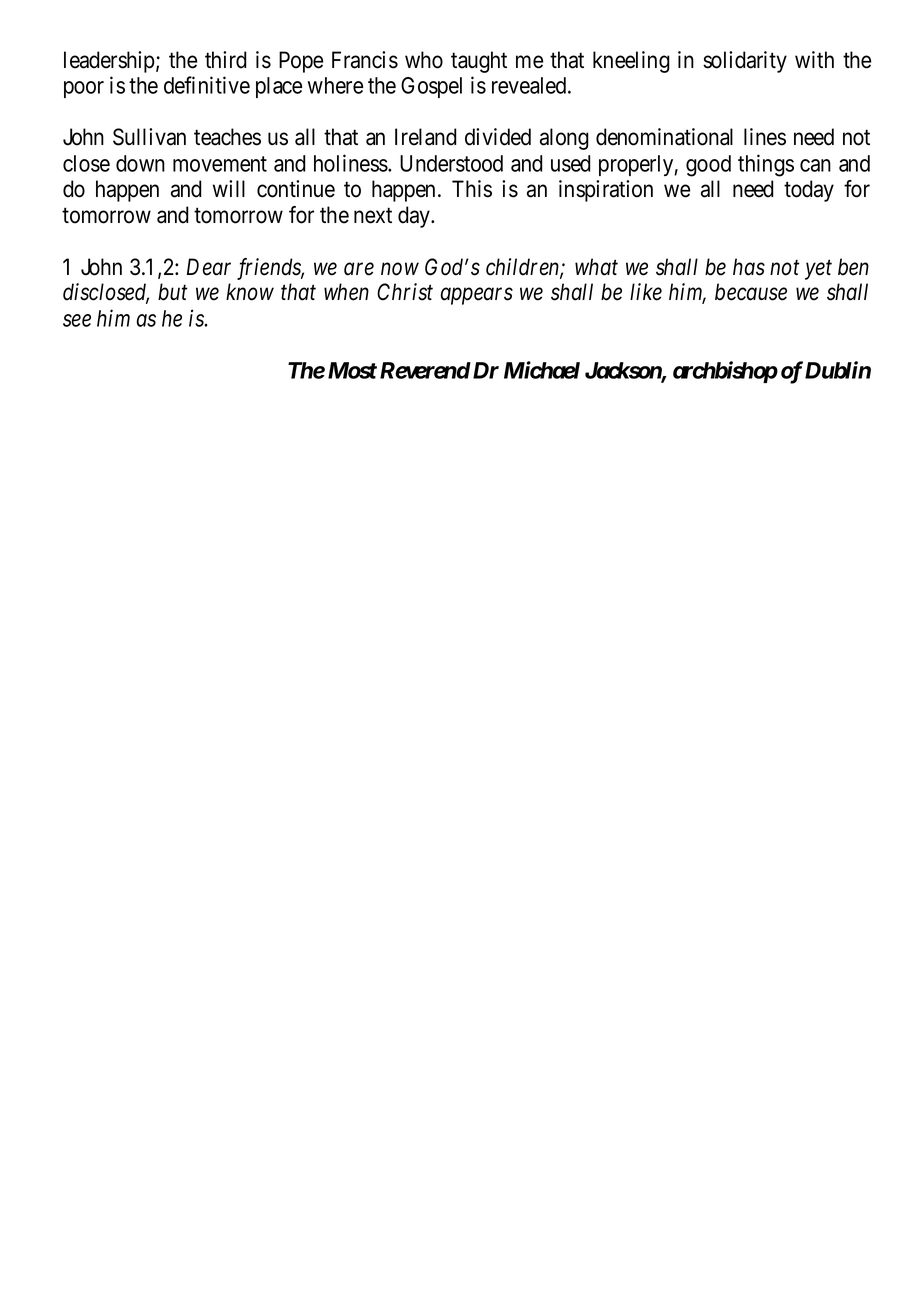  Describe the element at coordinates (140, 163) in the page. I see `down` at that location.
